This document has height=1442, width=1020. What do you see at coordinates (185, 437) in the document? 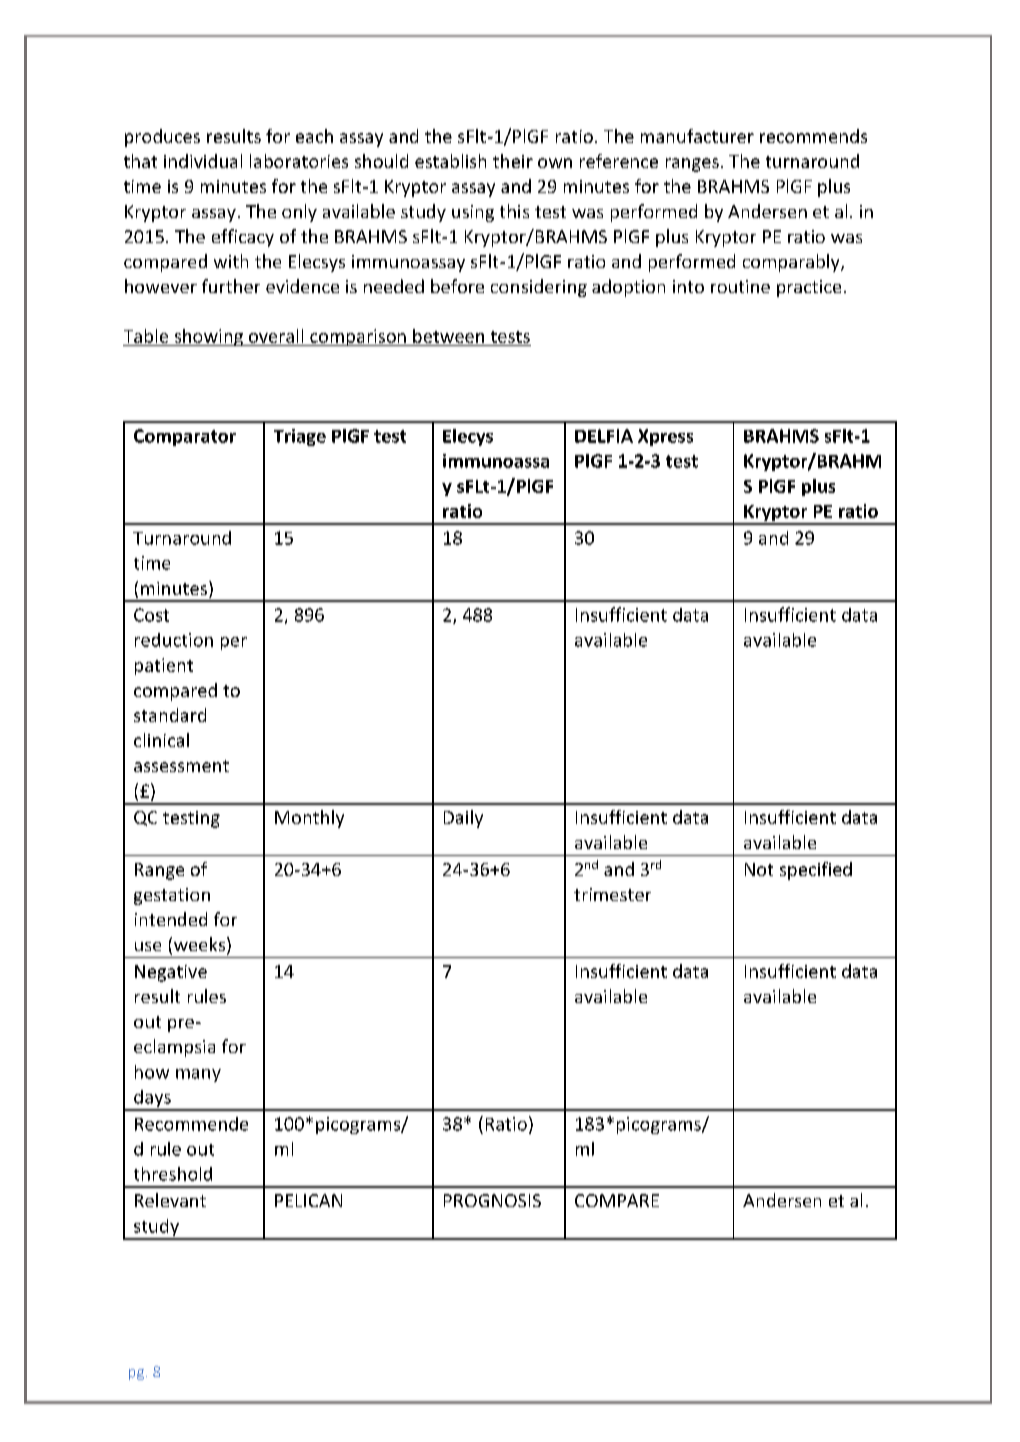
I see `Comparator` at bounding box center [185, 437].
